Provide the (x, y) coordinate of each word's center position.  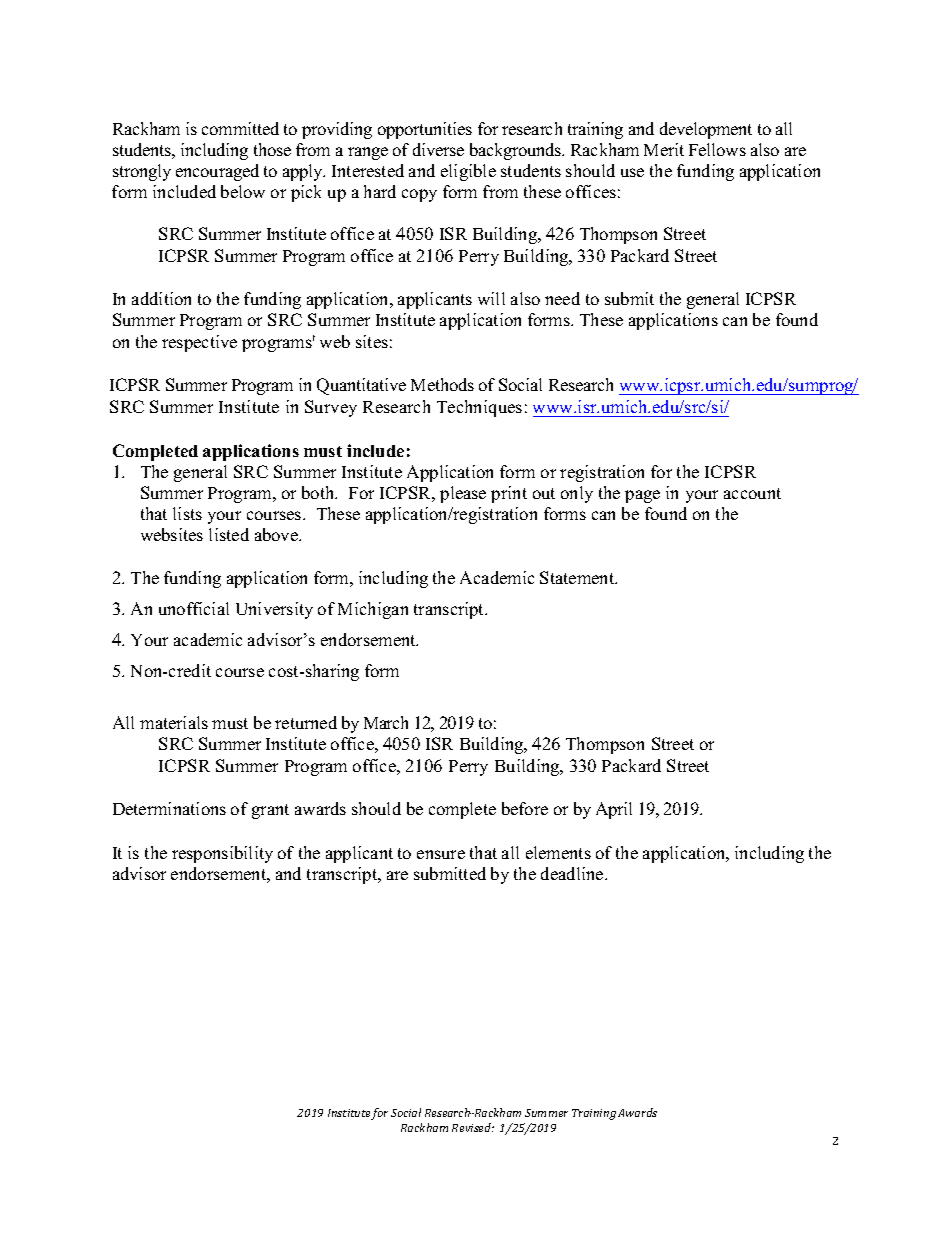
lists (187, 513)
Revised (473, 1127)
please (463, 494)
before (525, 808)
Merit (664, 149)
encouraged (217, 172)
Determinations (169, 808)
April (614, 810)
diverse (438, 149)
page (642, 496)
